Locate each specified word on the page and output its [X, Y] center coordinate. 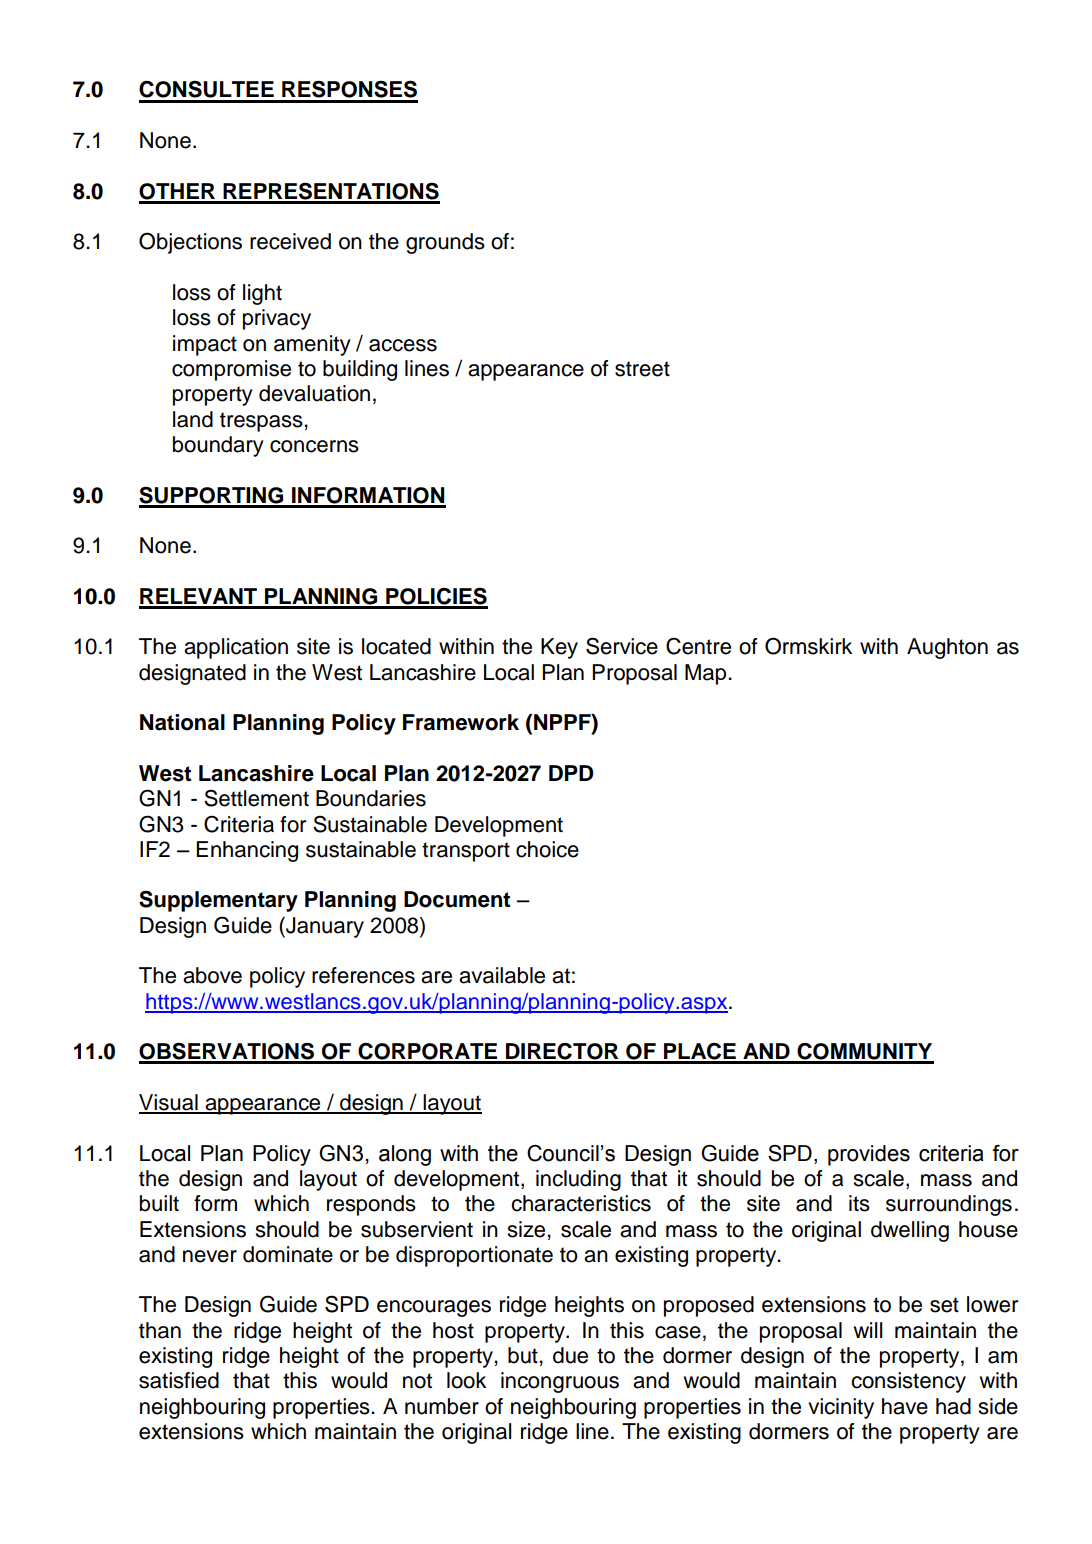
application [236, 648]
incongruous [560, 1382]
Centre [698, 646]
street [642, 369]
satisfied [179, 1380]
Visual [169, 1103]
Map [707, 674]
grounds [445, 243]
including [578, 1180]
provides [869, 1155]
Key [559, 648]
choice [547, 849]
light [262, 294]
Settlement [256, 798]
